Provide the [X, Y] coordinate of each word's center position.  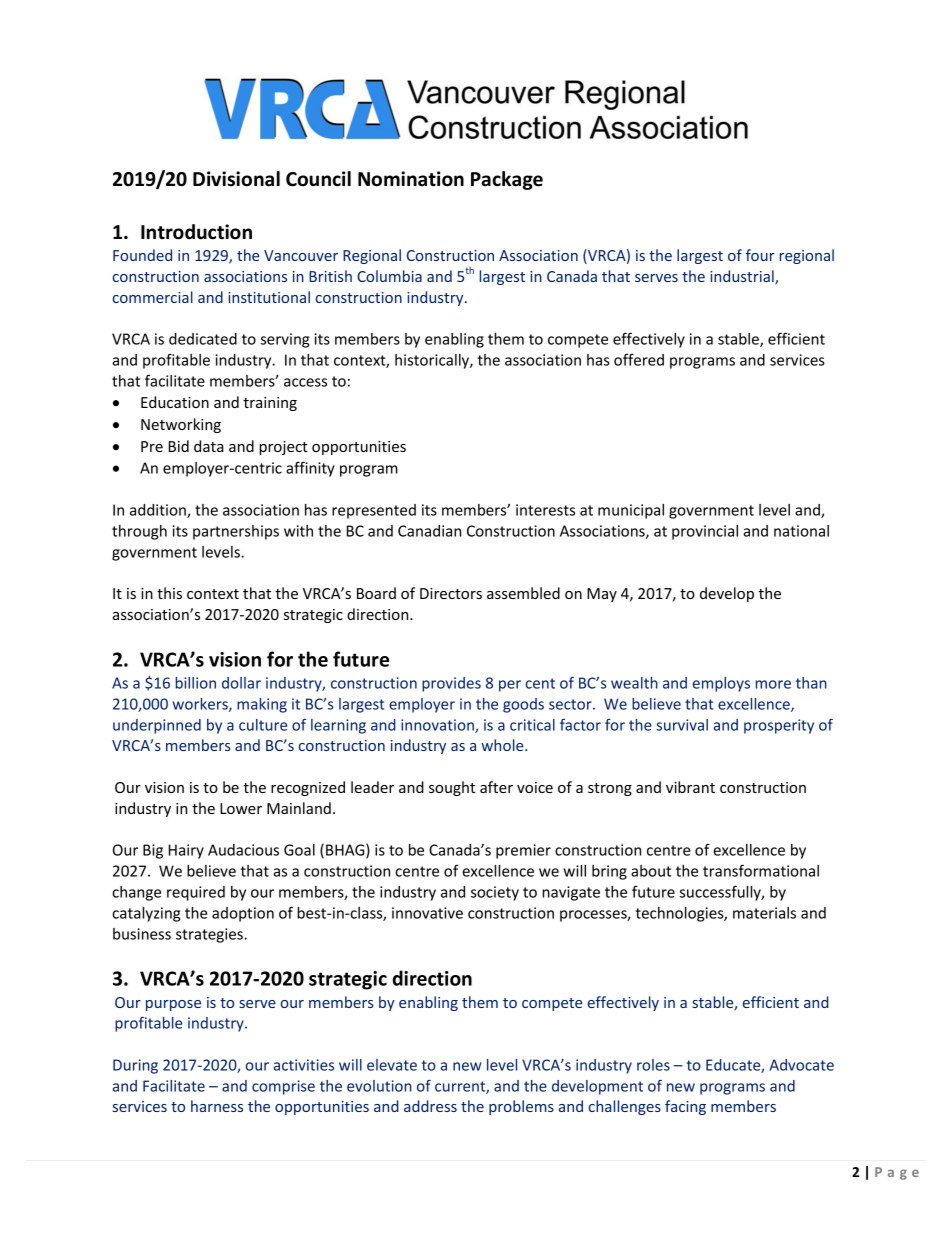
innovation [438, 726]
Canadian [429, 531]
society [495, 893]
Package [507, 180]
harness [217, 1106]
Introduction [196, 232]
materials [764, 913]
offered [639, 359]
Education [175, 402]
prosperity [779, 726]
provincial [705, 532]
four [760, 255]
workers [201, 705]
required [196, 893]
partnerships [236, 532]
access [305, 382]
